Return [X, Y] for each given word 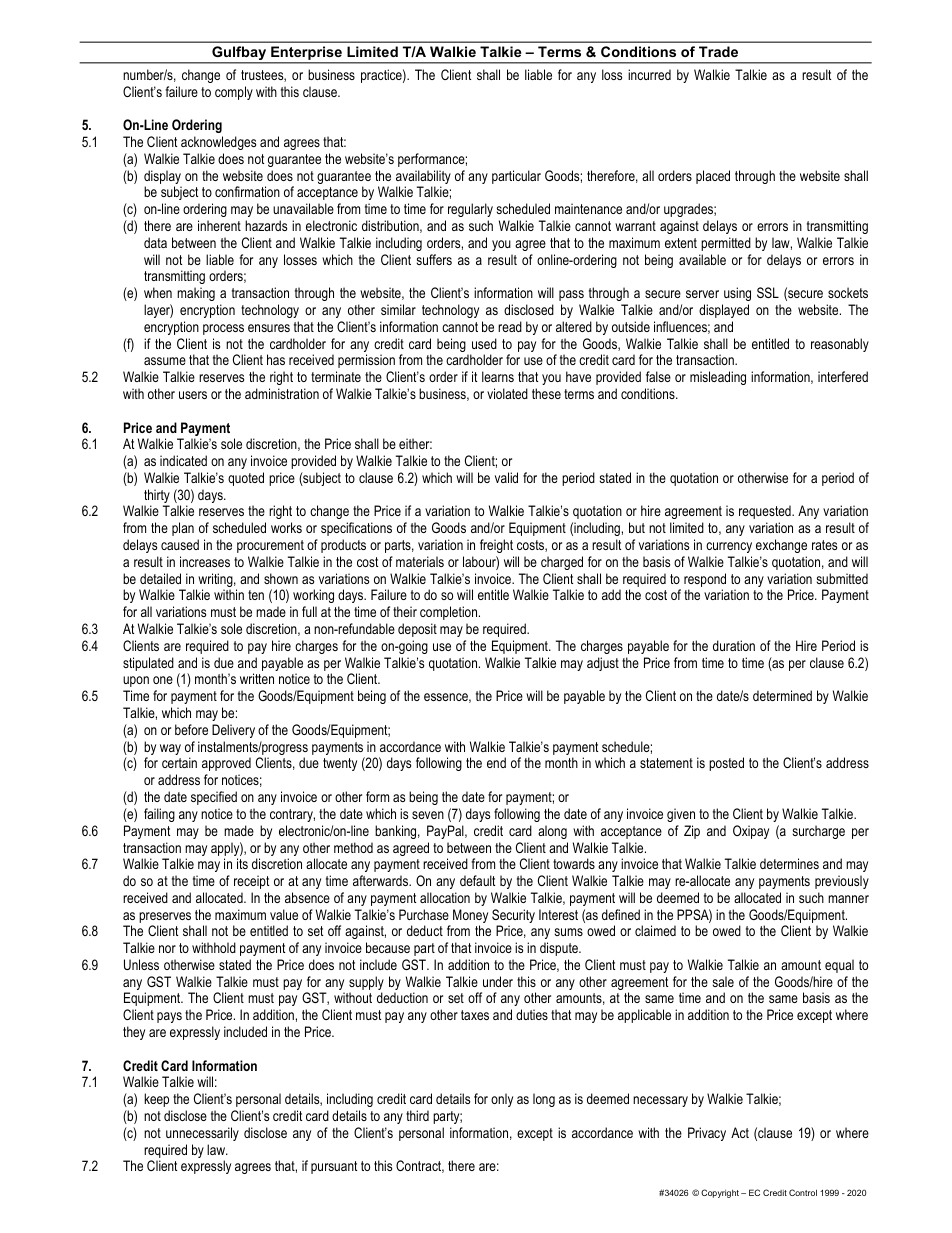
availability [423, 178]
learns [498, 376]
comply [234, 93]
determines [789, 863]
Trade [718, 51]
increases [205, 561]
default [477, 880]
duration [734, 645]
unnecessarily [202, 1134]
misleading [718, 378]
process [223, 329]
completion [450, 613]
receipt [251, 882]
